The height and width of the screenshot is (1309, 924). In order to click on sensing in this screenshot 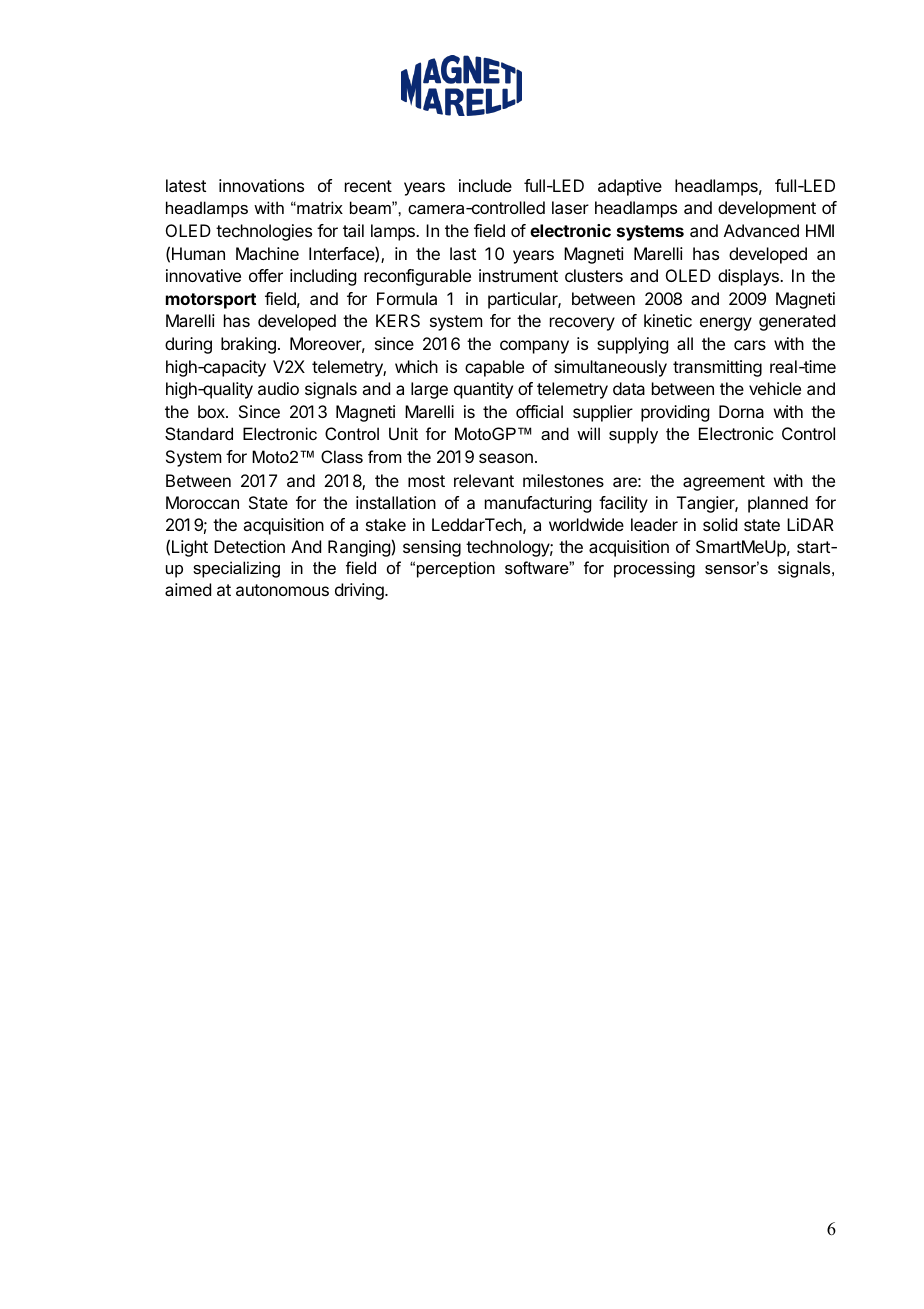, I will do `click(432, 548)`.
